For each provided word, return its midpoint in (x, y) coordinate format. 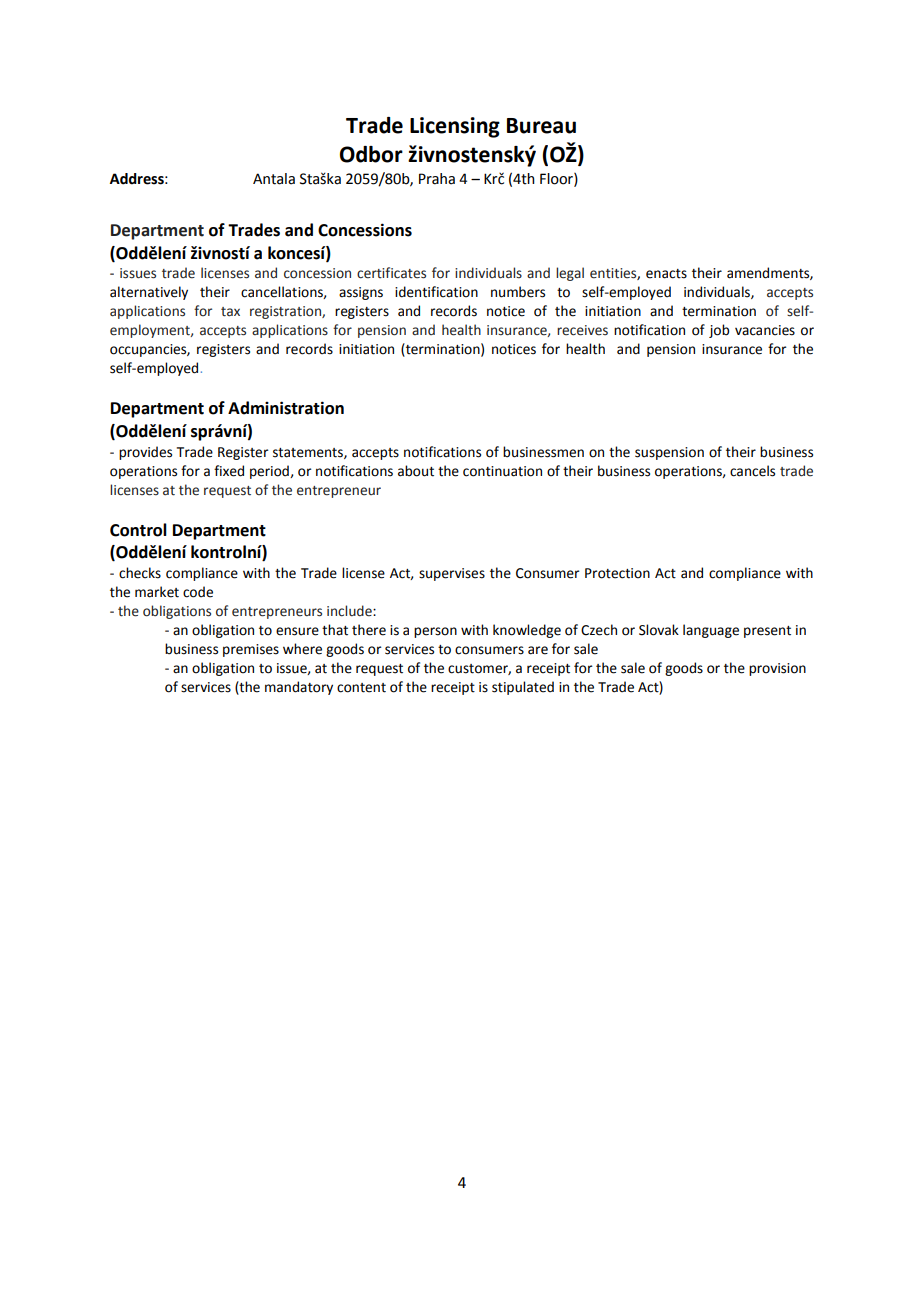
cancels (752, 471)
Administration (286, 408)
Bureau (541, 126)
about (416, 471)
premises (251, 650)
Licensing (455, 127)
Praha (437, 179)
